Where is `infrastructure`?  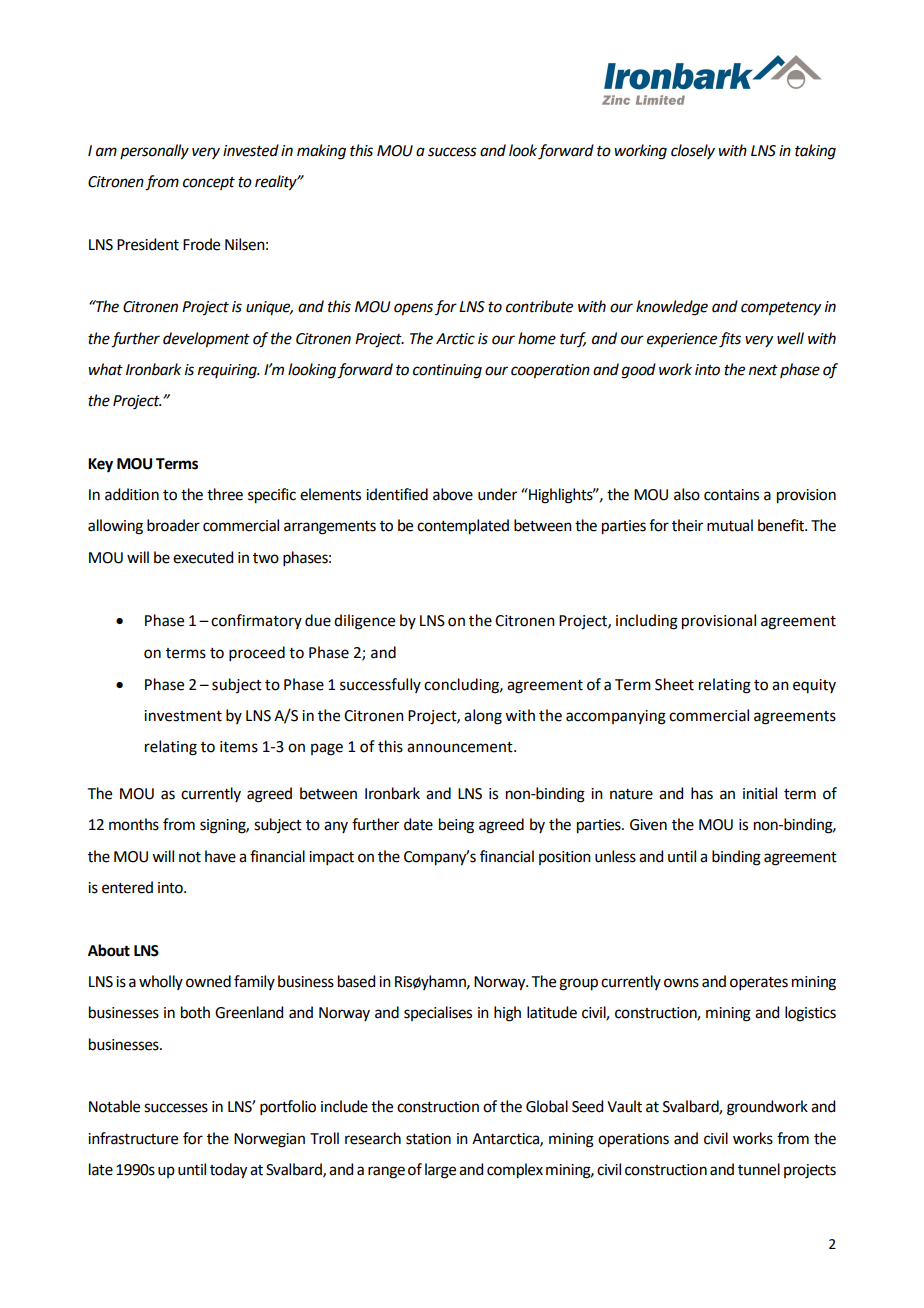
infrastructure is located at coordinates (133, 1138).
